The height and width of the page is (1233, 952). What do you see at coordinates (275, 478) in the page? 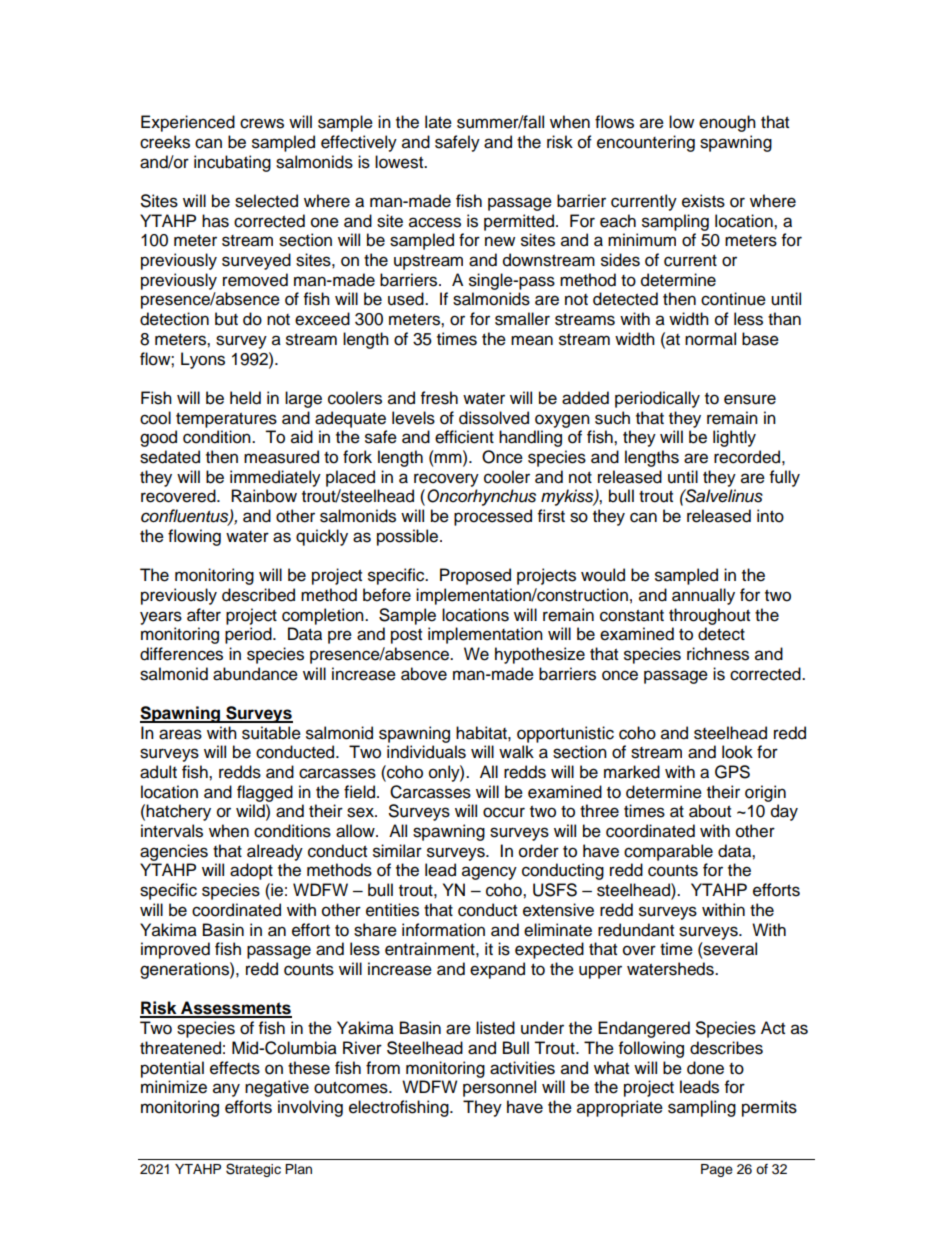
I see `immediately` at bounding box center [275, 478].
